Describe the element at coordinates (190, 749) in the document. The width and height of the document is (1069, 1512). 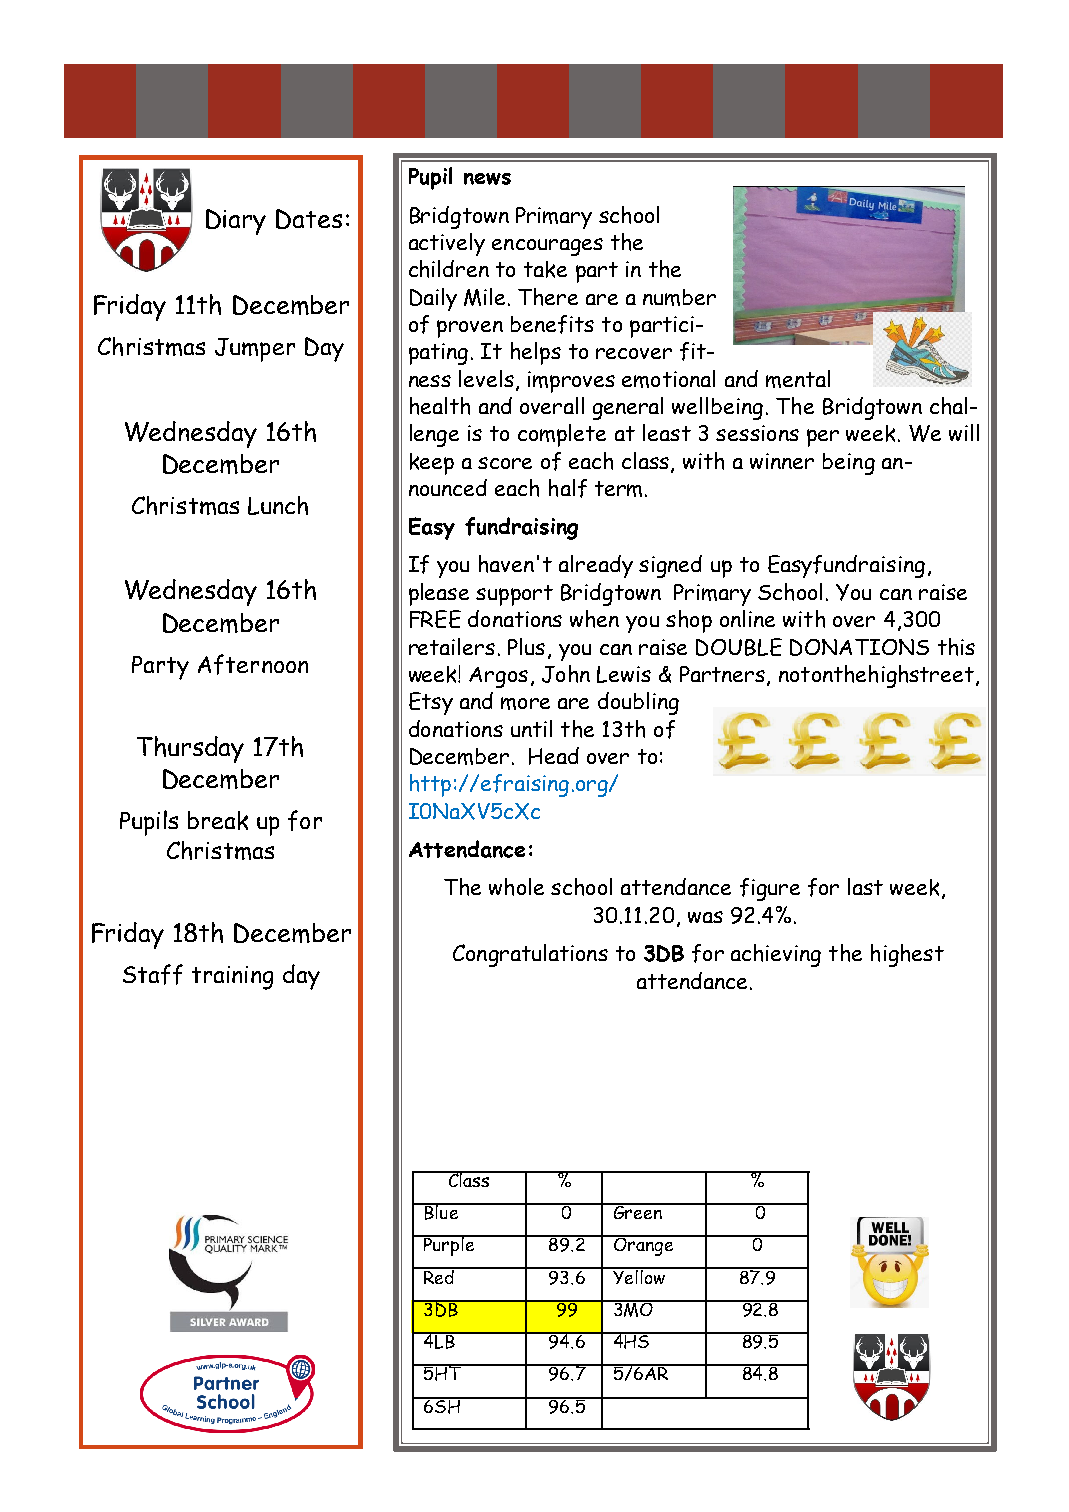
I see `Thursday` at that location.
